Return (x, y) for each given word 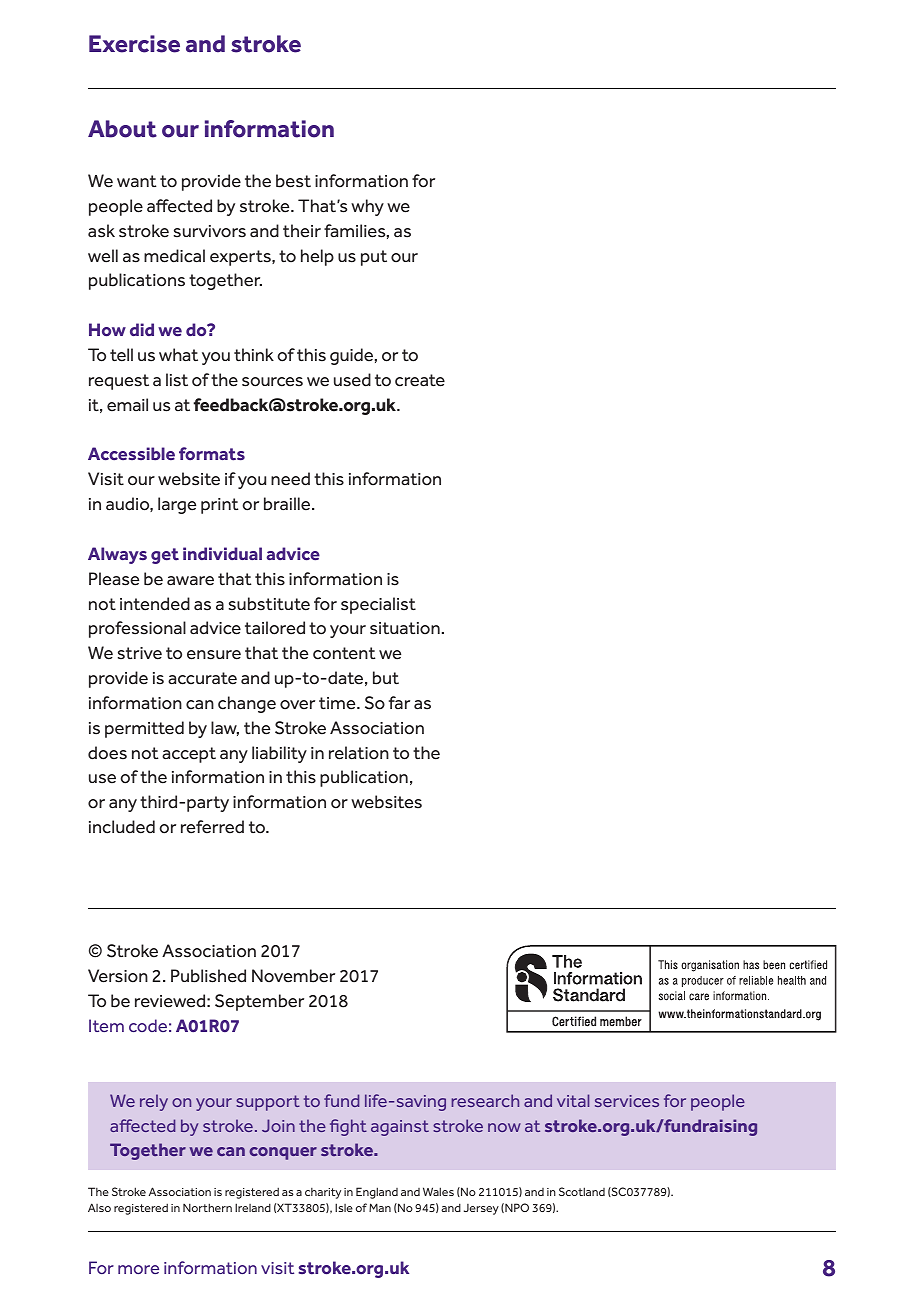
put (374, 258)
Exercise (134, 44)
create (420, 380)
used (352, 380)
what (178, 354)
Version (118, 976)
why (367, 207)
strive (140, 653)
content (344, 653)
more (138, 1269)
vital (573, 1100)
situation (405, 628)
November (293, 976)
